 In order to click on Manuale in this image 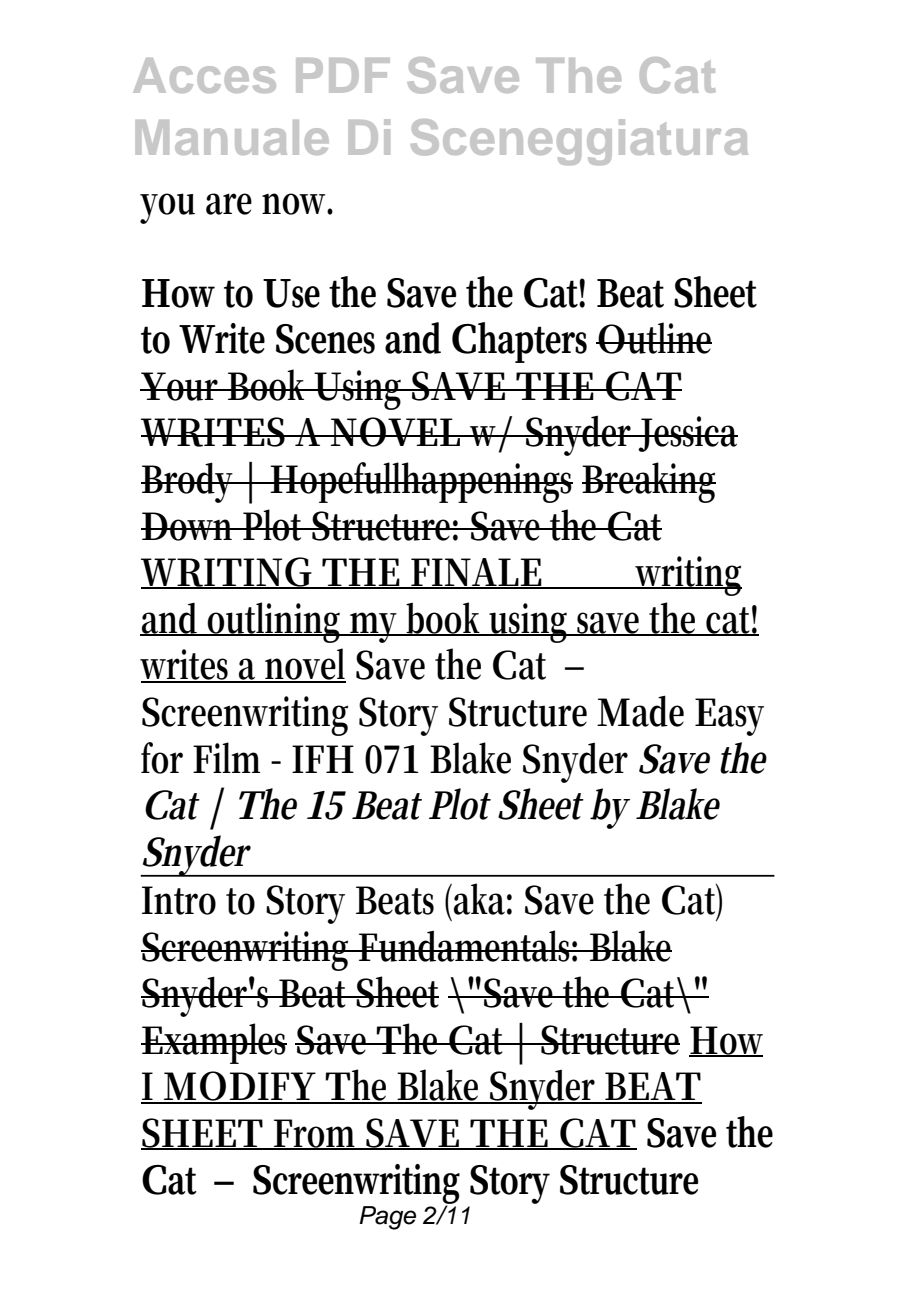, I will do `click(232, 137)`.
